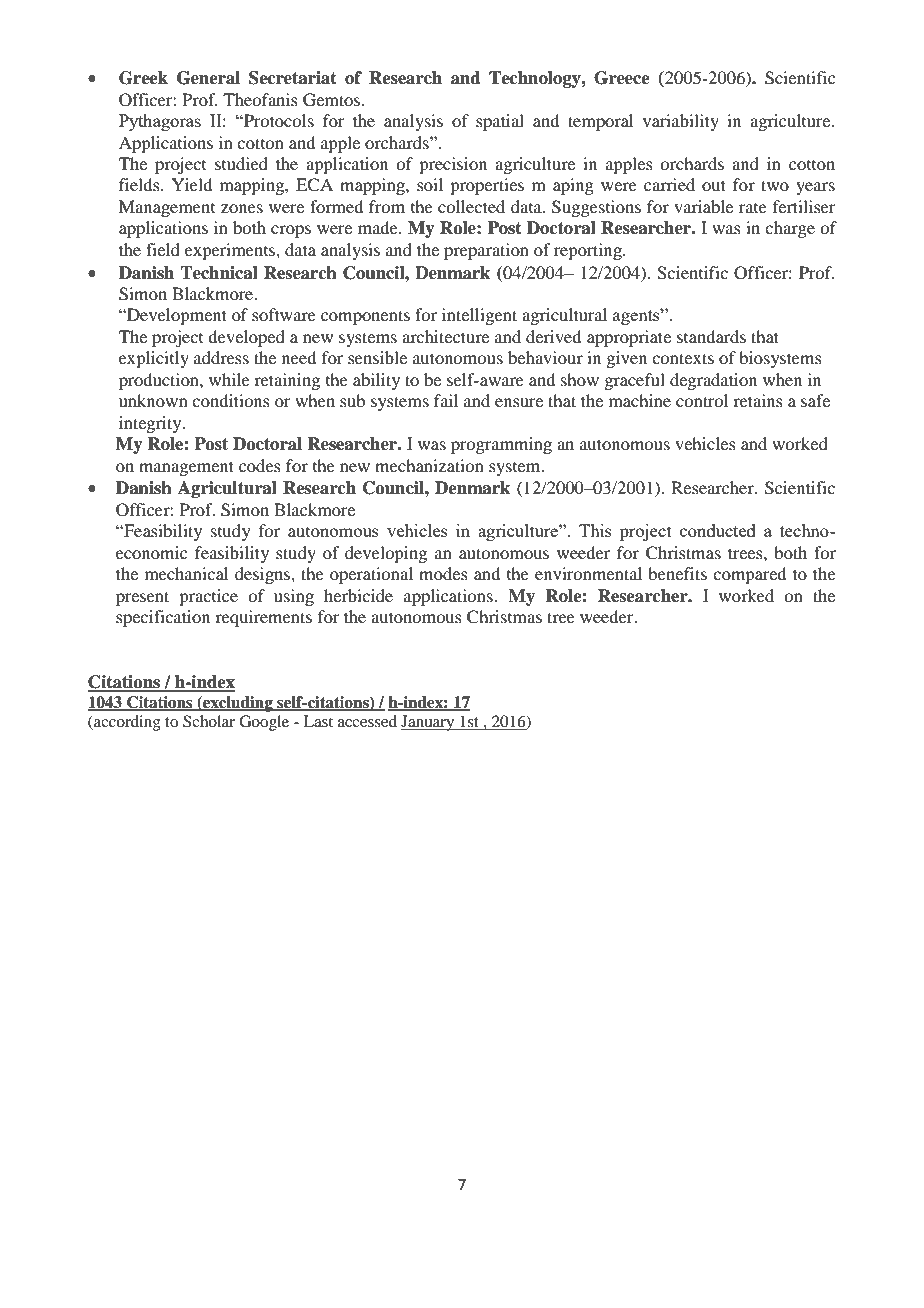  I want to click on Greece, so click(622, 78).
